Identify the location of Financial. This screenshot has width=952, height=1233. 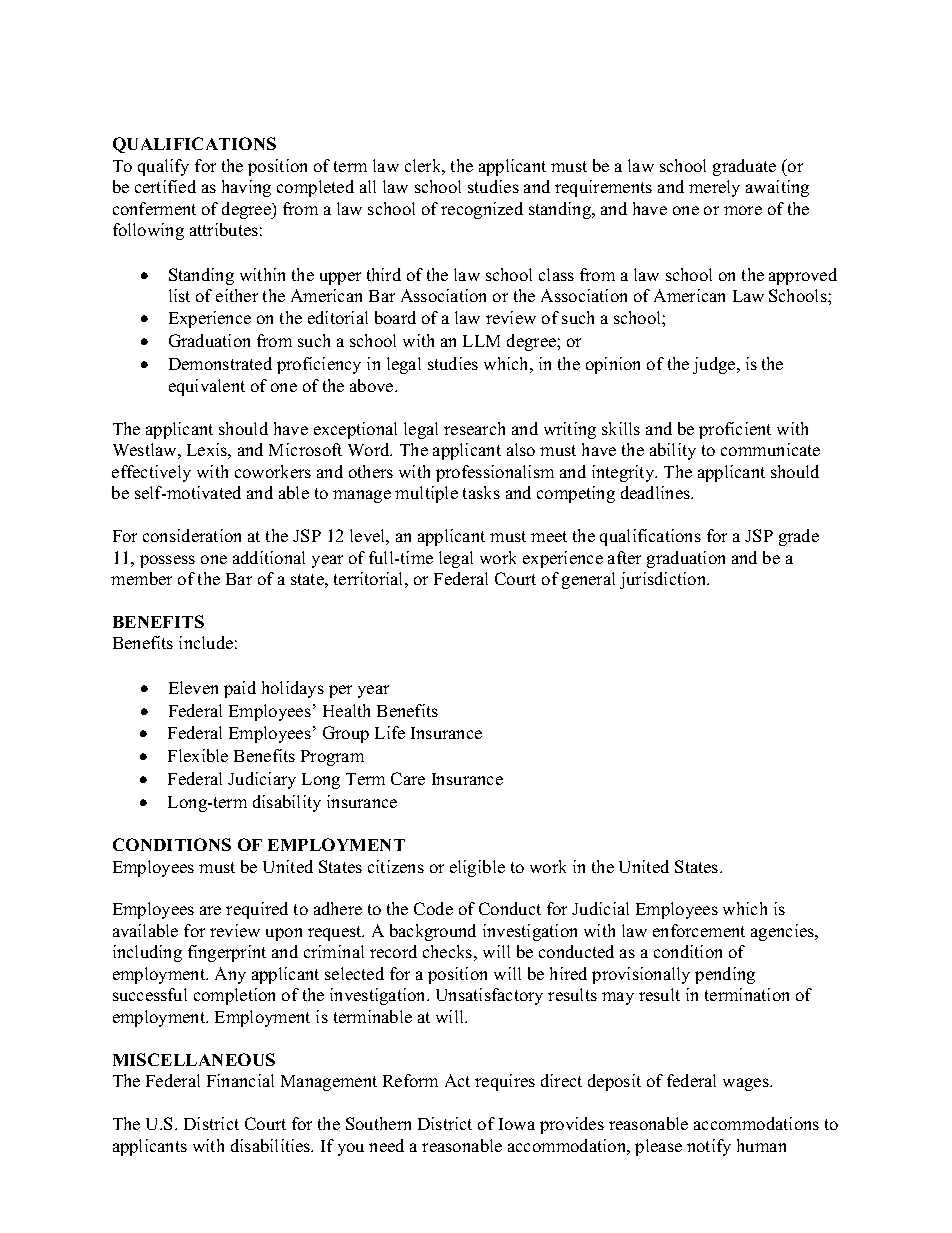
(240, 1080).
